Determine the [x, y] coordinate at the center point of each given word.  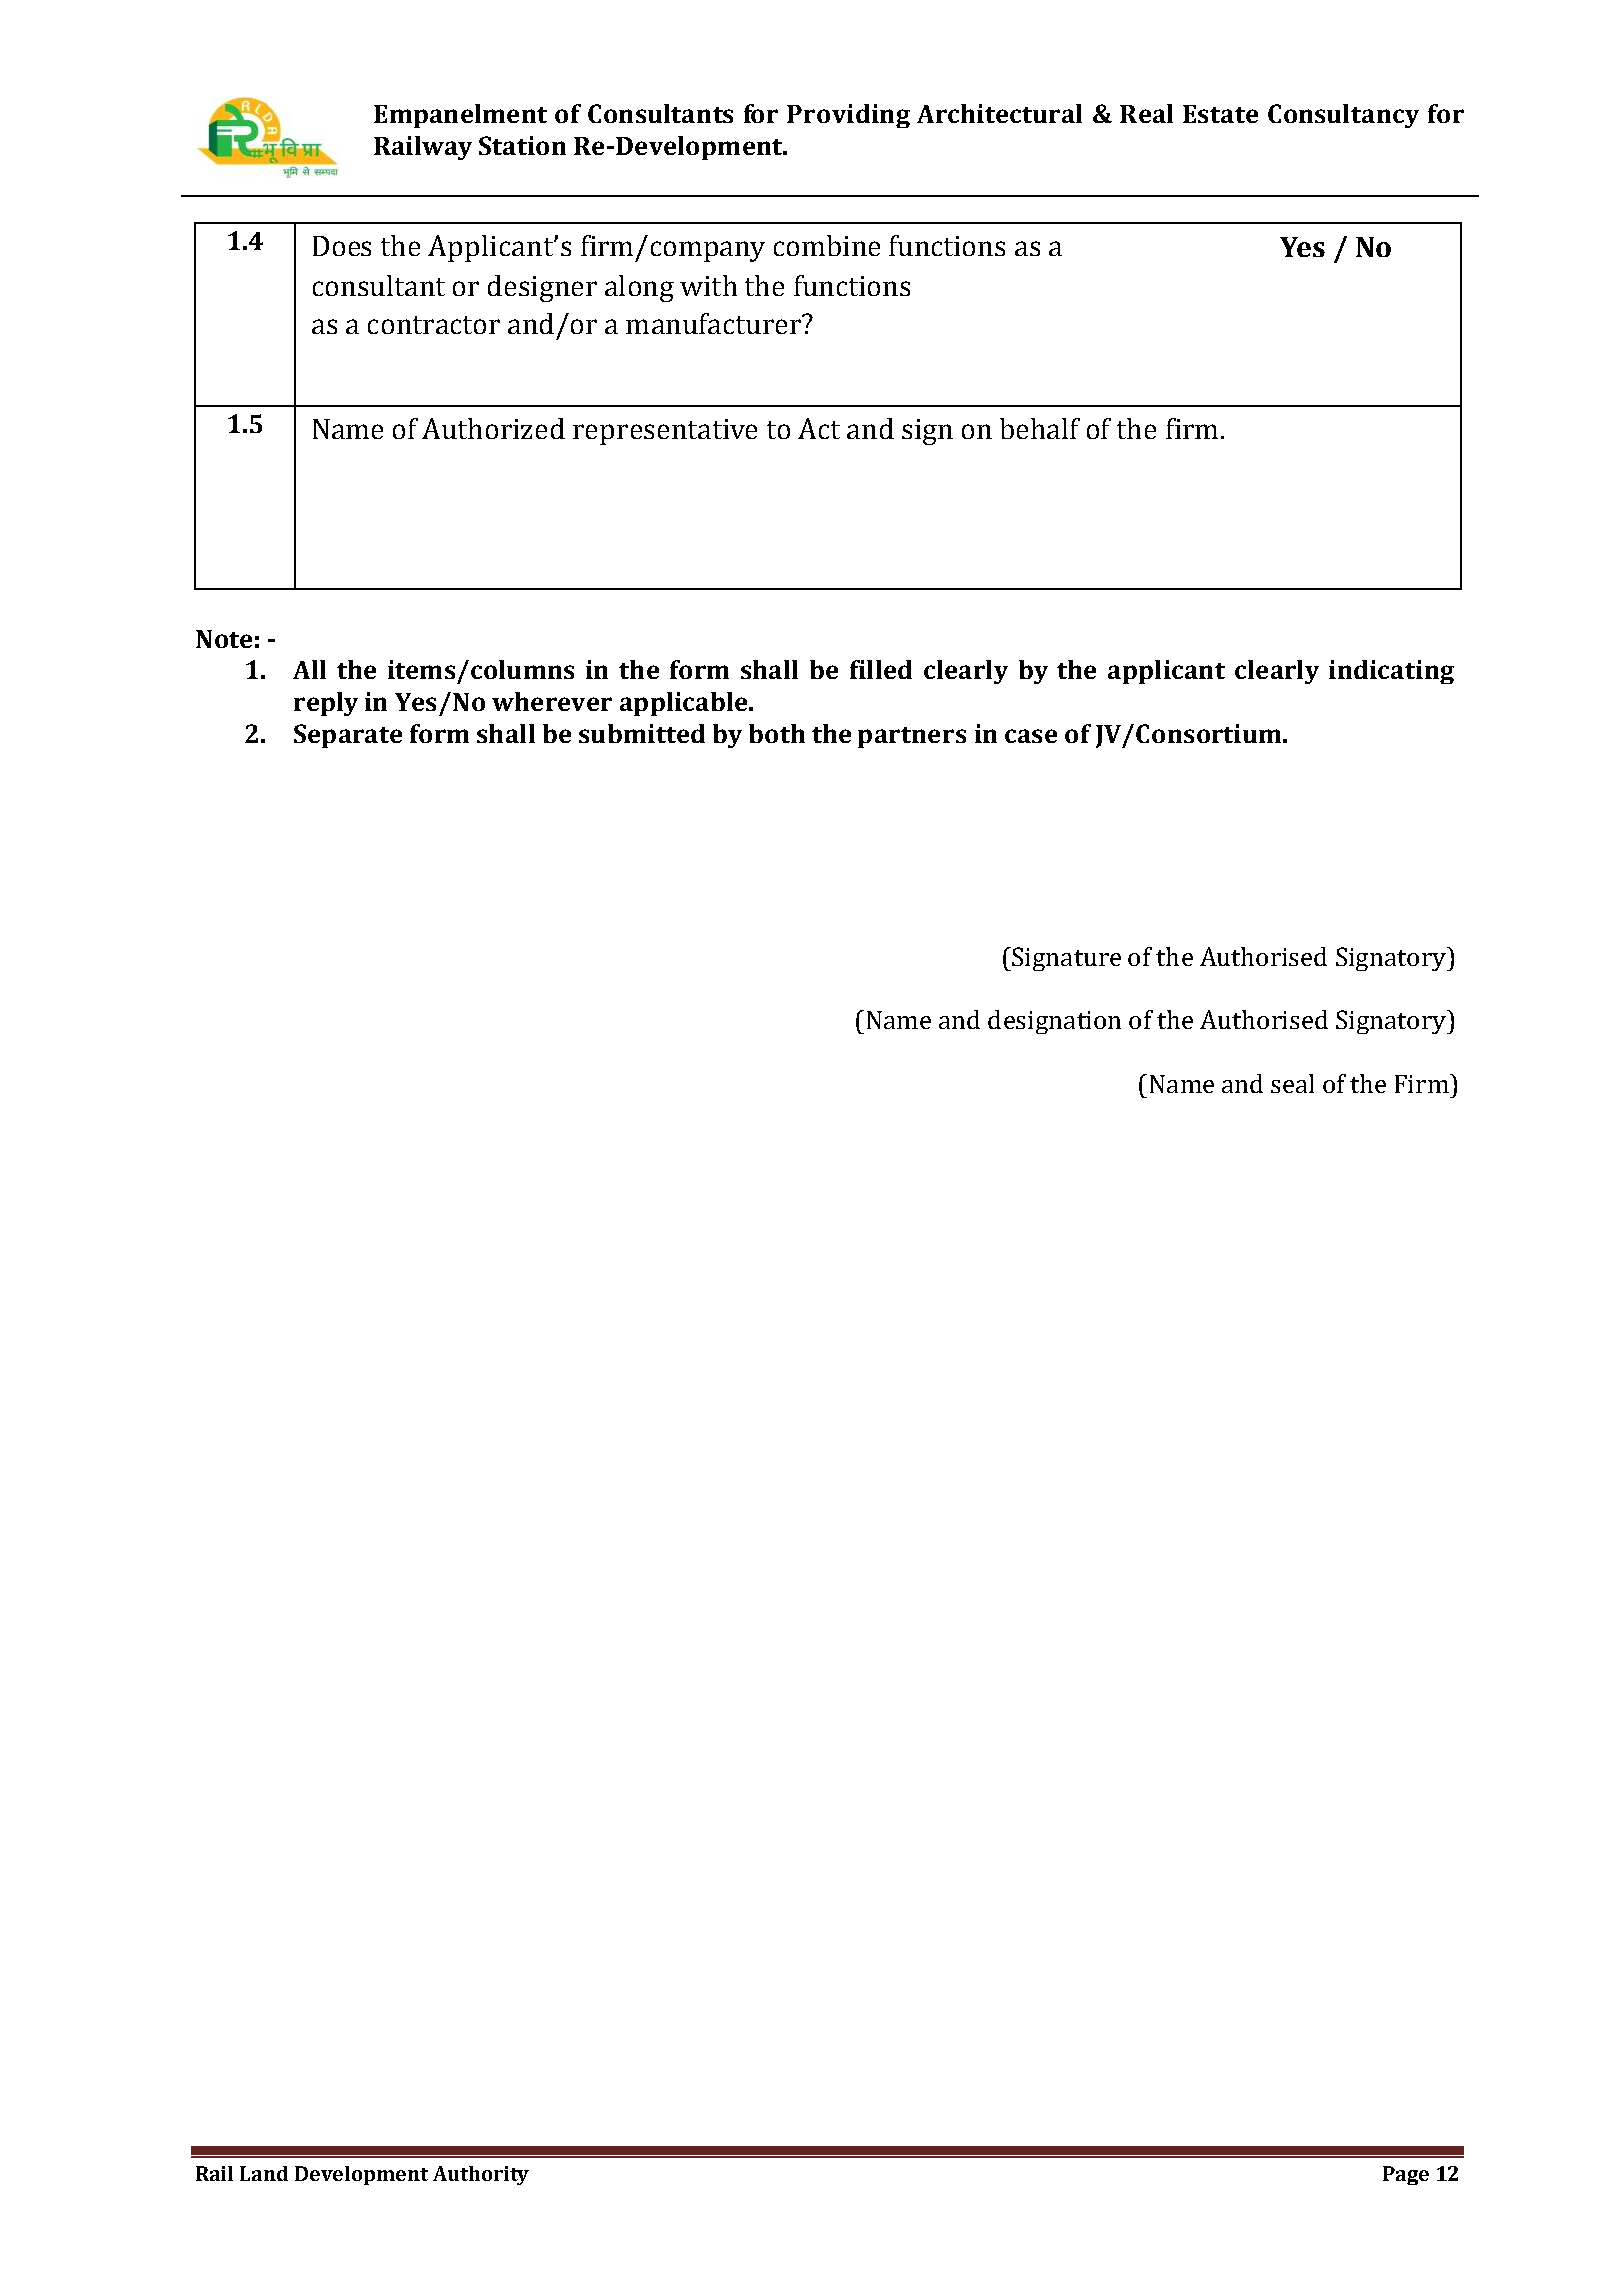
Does [342, 246]
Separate [348, 736]
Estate [1220, 114]
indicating [1391, 672]
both [777, 733]
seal [1292, 1083]
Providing [848, 116]
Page [1406, 2175]
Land [264, 2173]
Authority [481, 2175]
